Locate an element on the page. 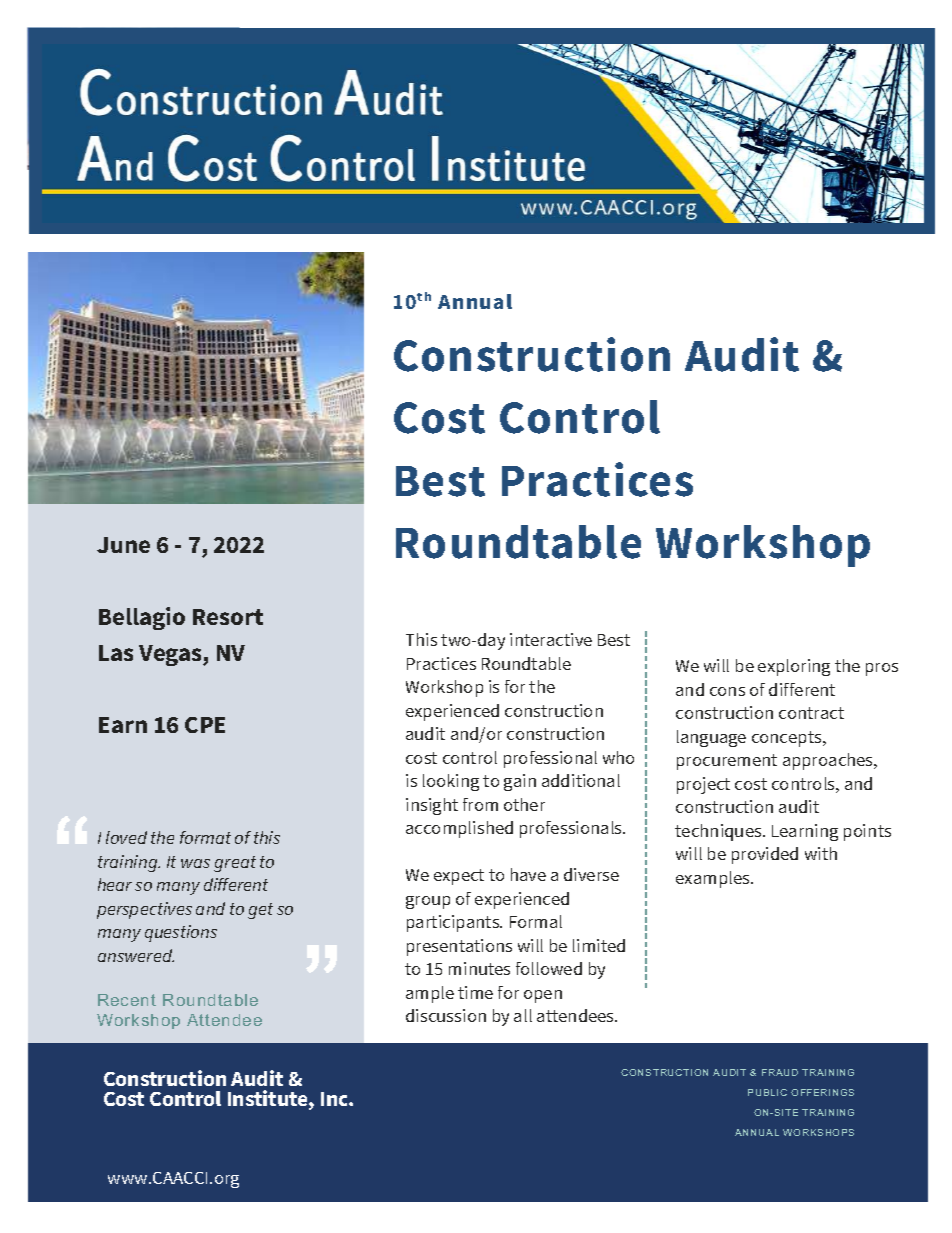 The width and height of the image is (952, 1233). exploring is located at coordinates (794, 667).
